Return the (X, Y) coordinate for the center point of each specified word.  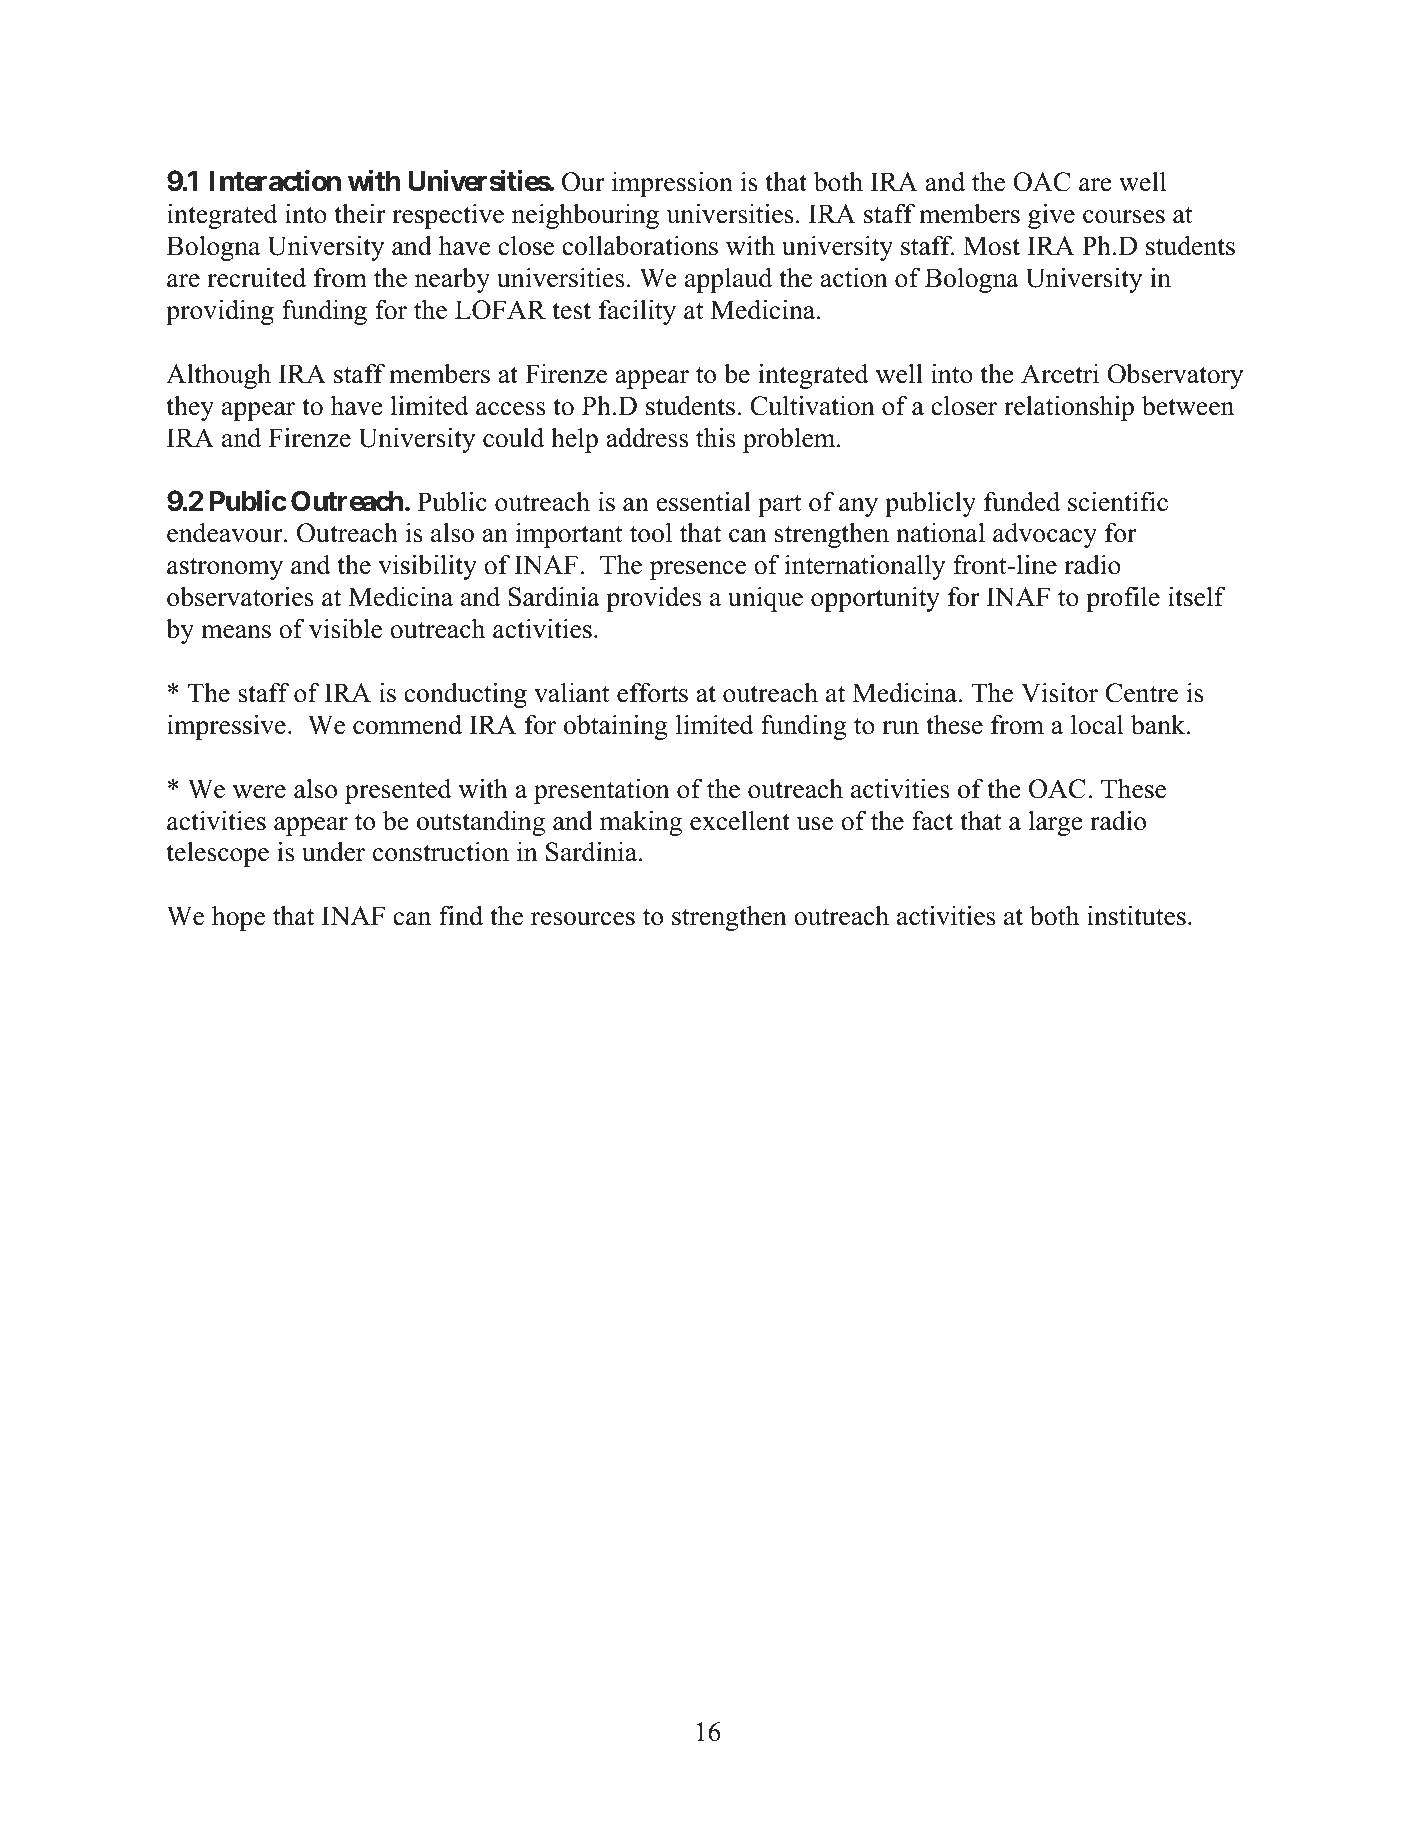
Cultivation (812, 405)
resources (583, 919)
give (1051, 216)
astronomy (225, 568)
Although (218, 376)
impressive (226, 727)
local (1097, 724)
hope (238, 918)
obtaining (616, 727)
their (360, 213)
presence (698, 570)
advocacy (1045, 535)
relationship (1069, 408)
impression (672, 184)
